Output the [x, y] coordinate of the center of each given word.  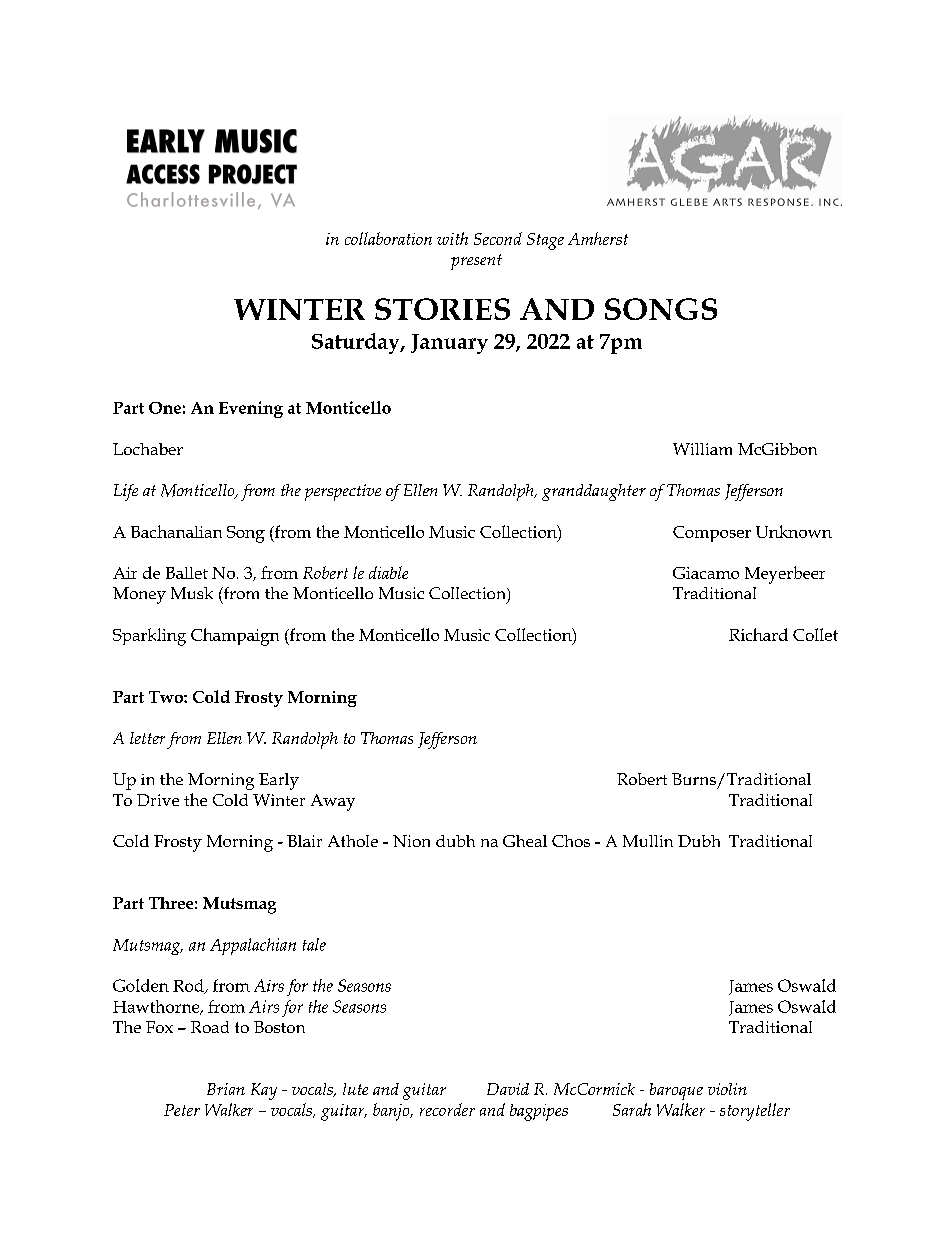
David [508, 1089]
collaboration [388, 238]
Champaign [235, 637]
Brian [226, 1089]
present [476, 262]
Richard [758, 634]
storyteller [755, 1112]
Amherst [598, 238]
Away [333, 802]
